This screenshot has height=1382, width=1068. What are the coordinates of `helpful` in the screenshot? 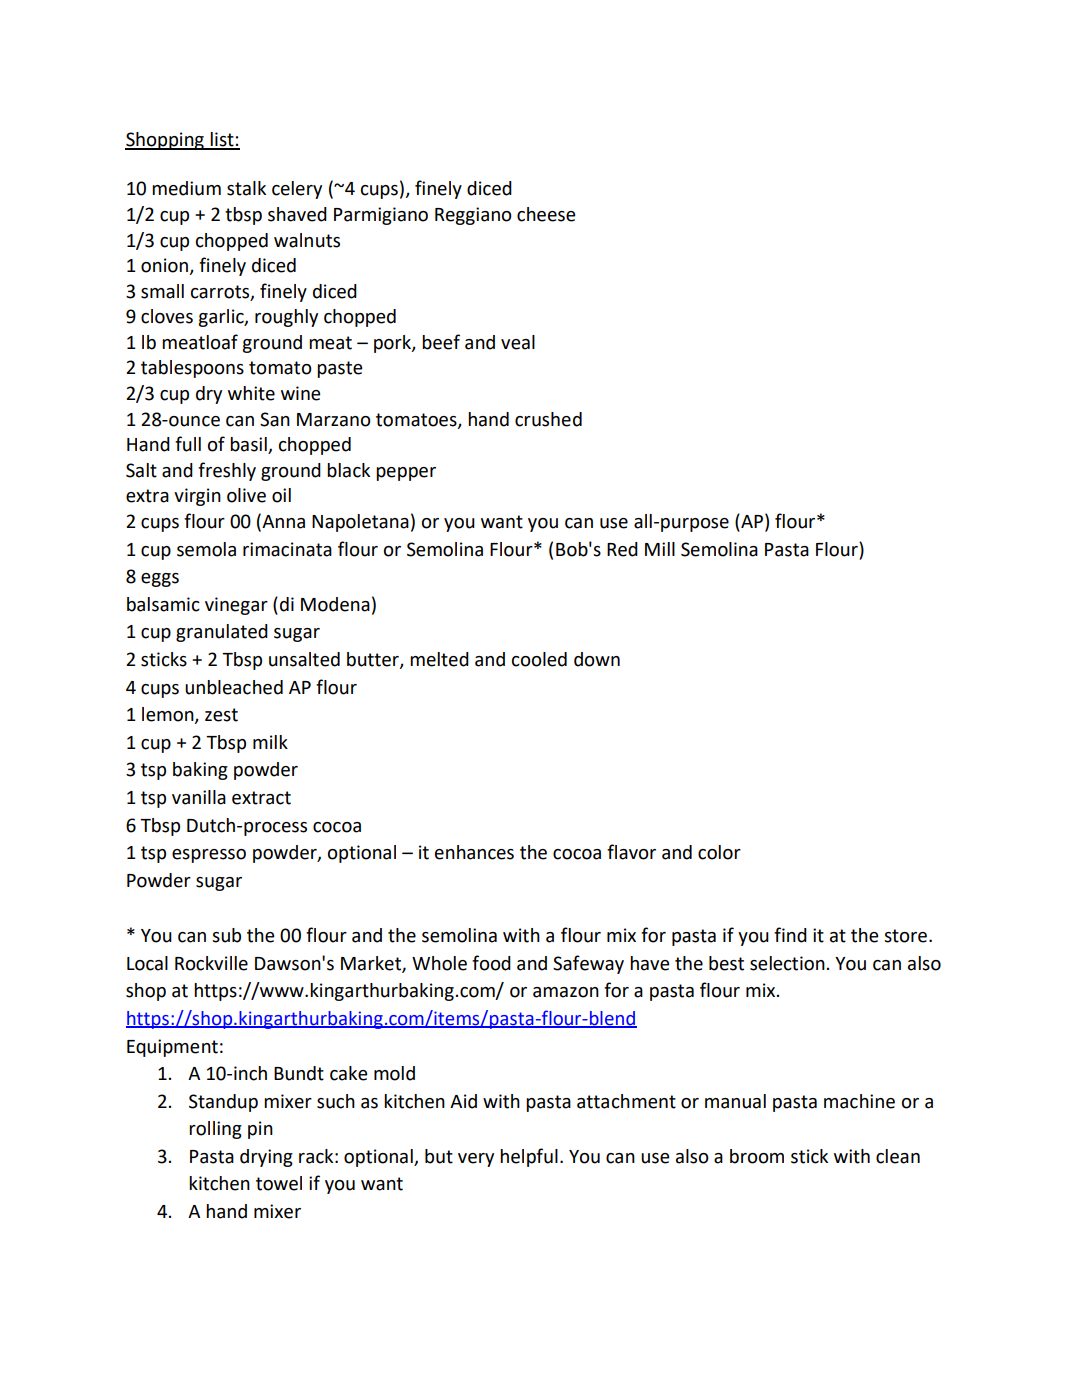 It's located at (529, 1157).
